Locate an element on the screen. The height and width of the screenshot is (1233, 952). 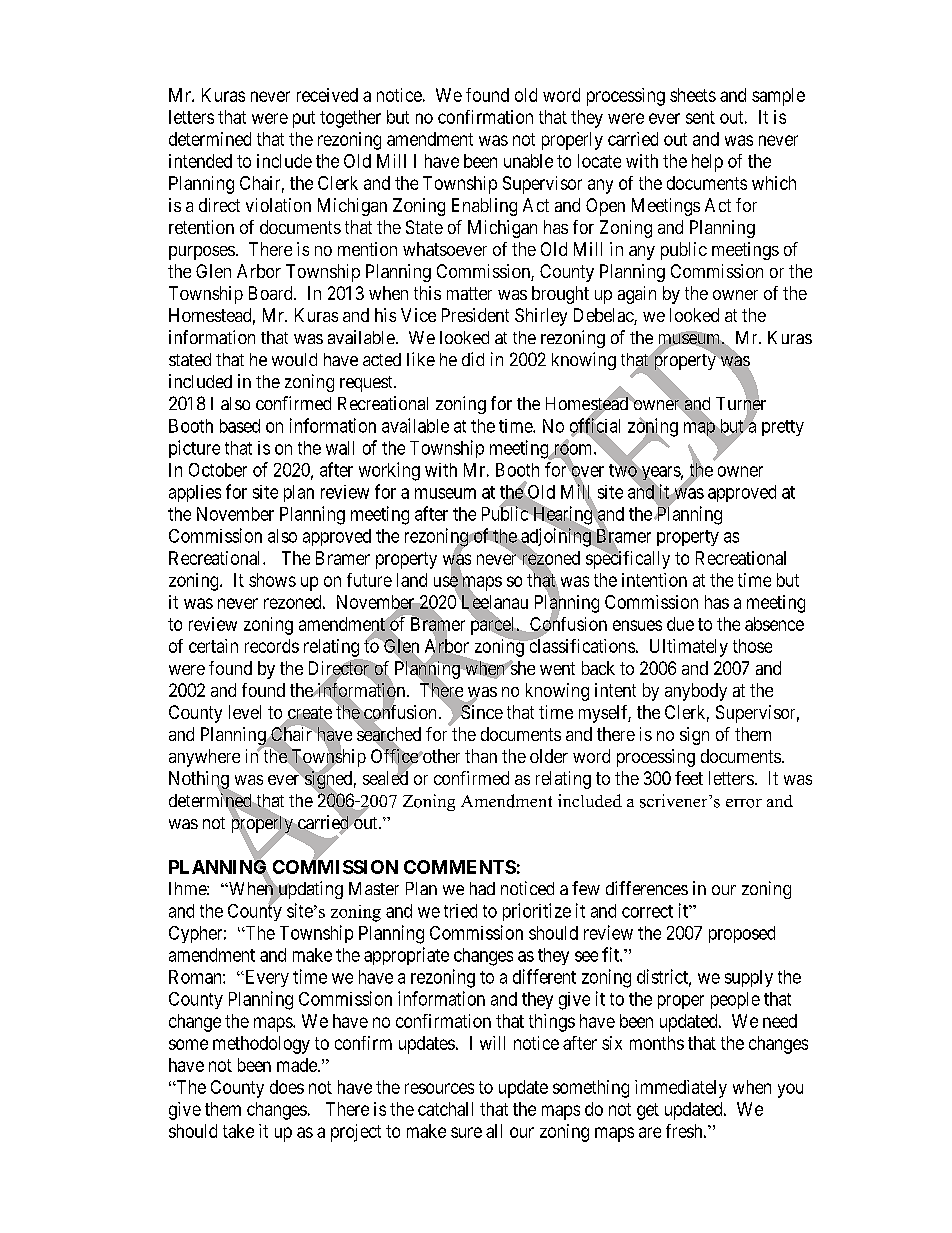
records is located at coordinates (272, 646).
